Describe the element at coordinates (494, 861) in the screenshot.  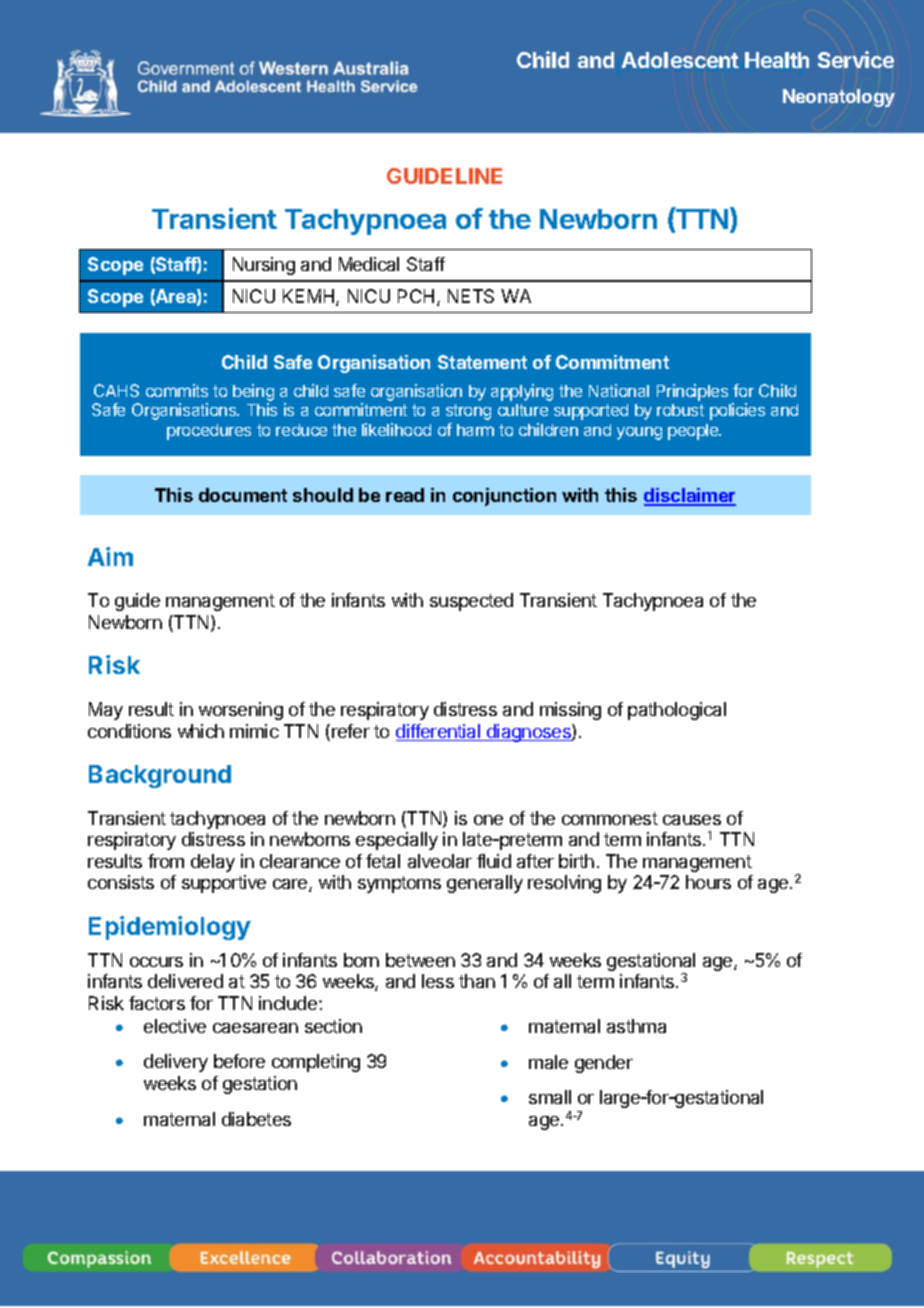
I see `fluid` at that location.
